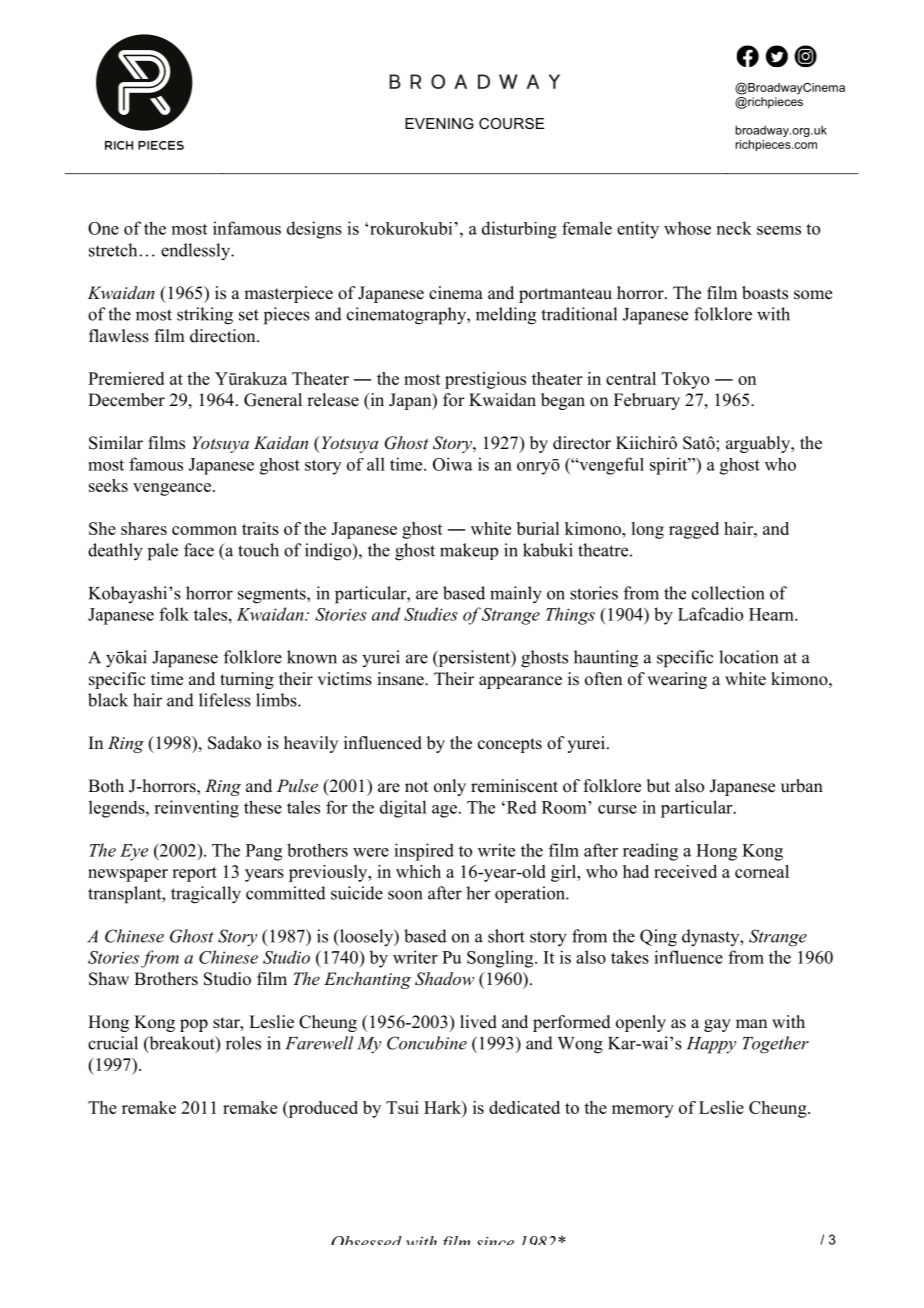  I want to click on produced, so click(322, 1109).
